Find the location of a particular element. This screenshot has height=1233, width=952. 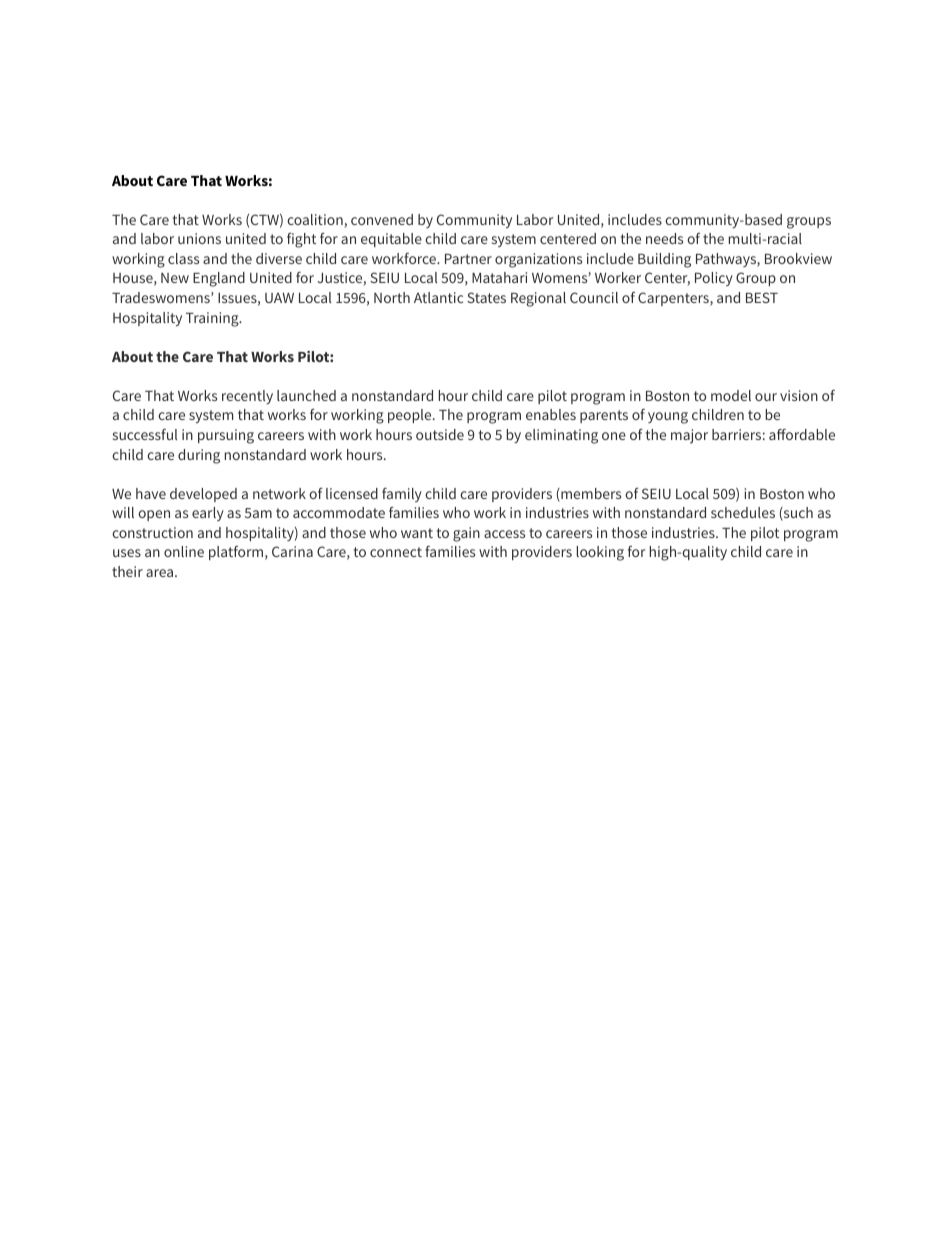

equitable is located at coordinates (391, 240).
